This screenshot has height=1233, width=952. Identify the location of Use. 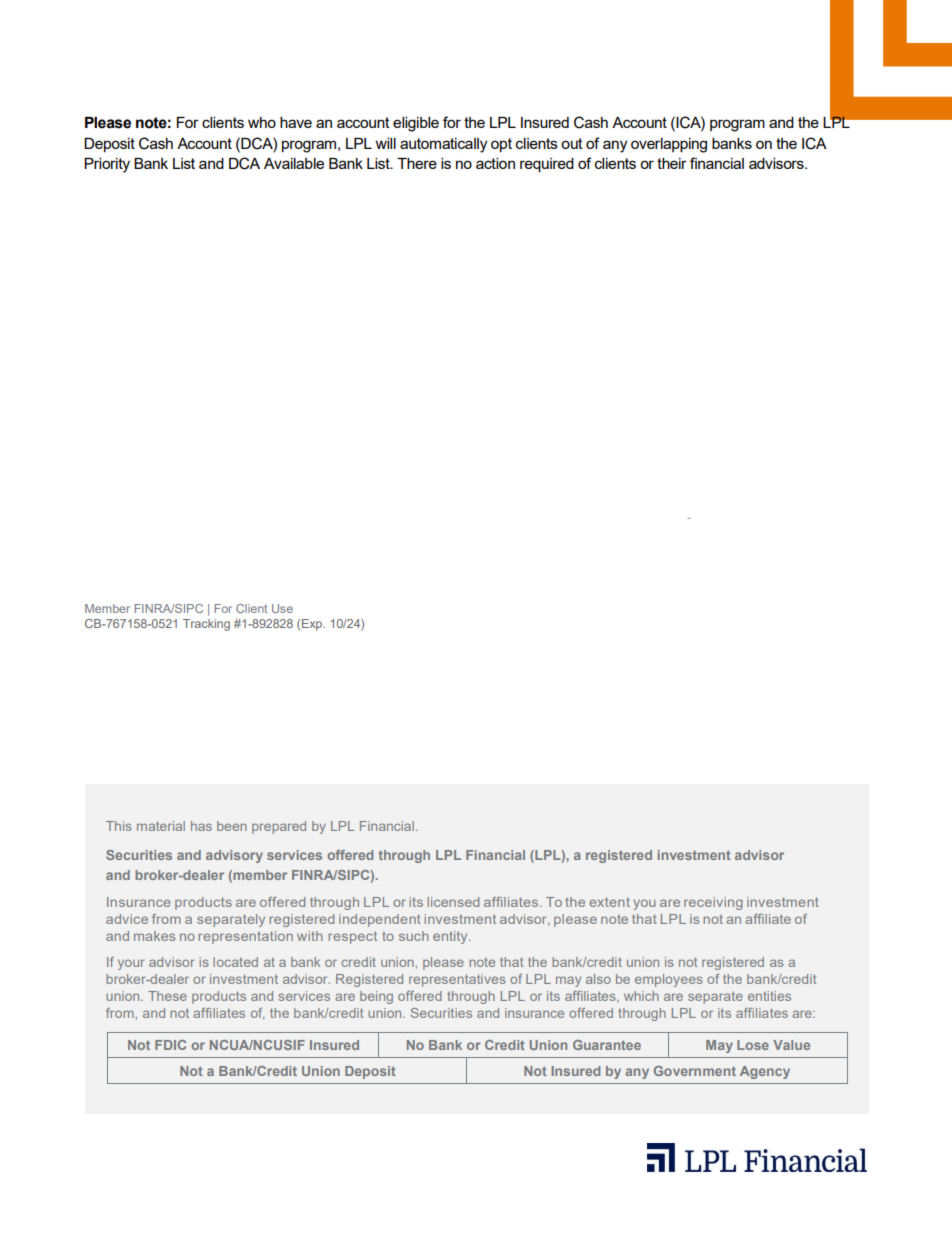
(282, 608).
